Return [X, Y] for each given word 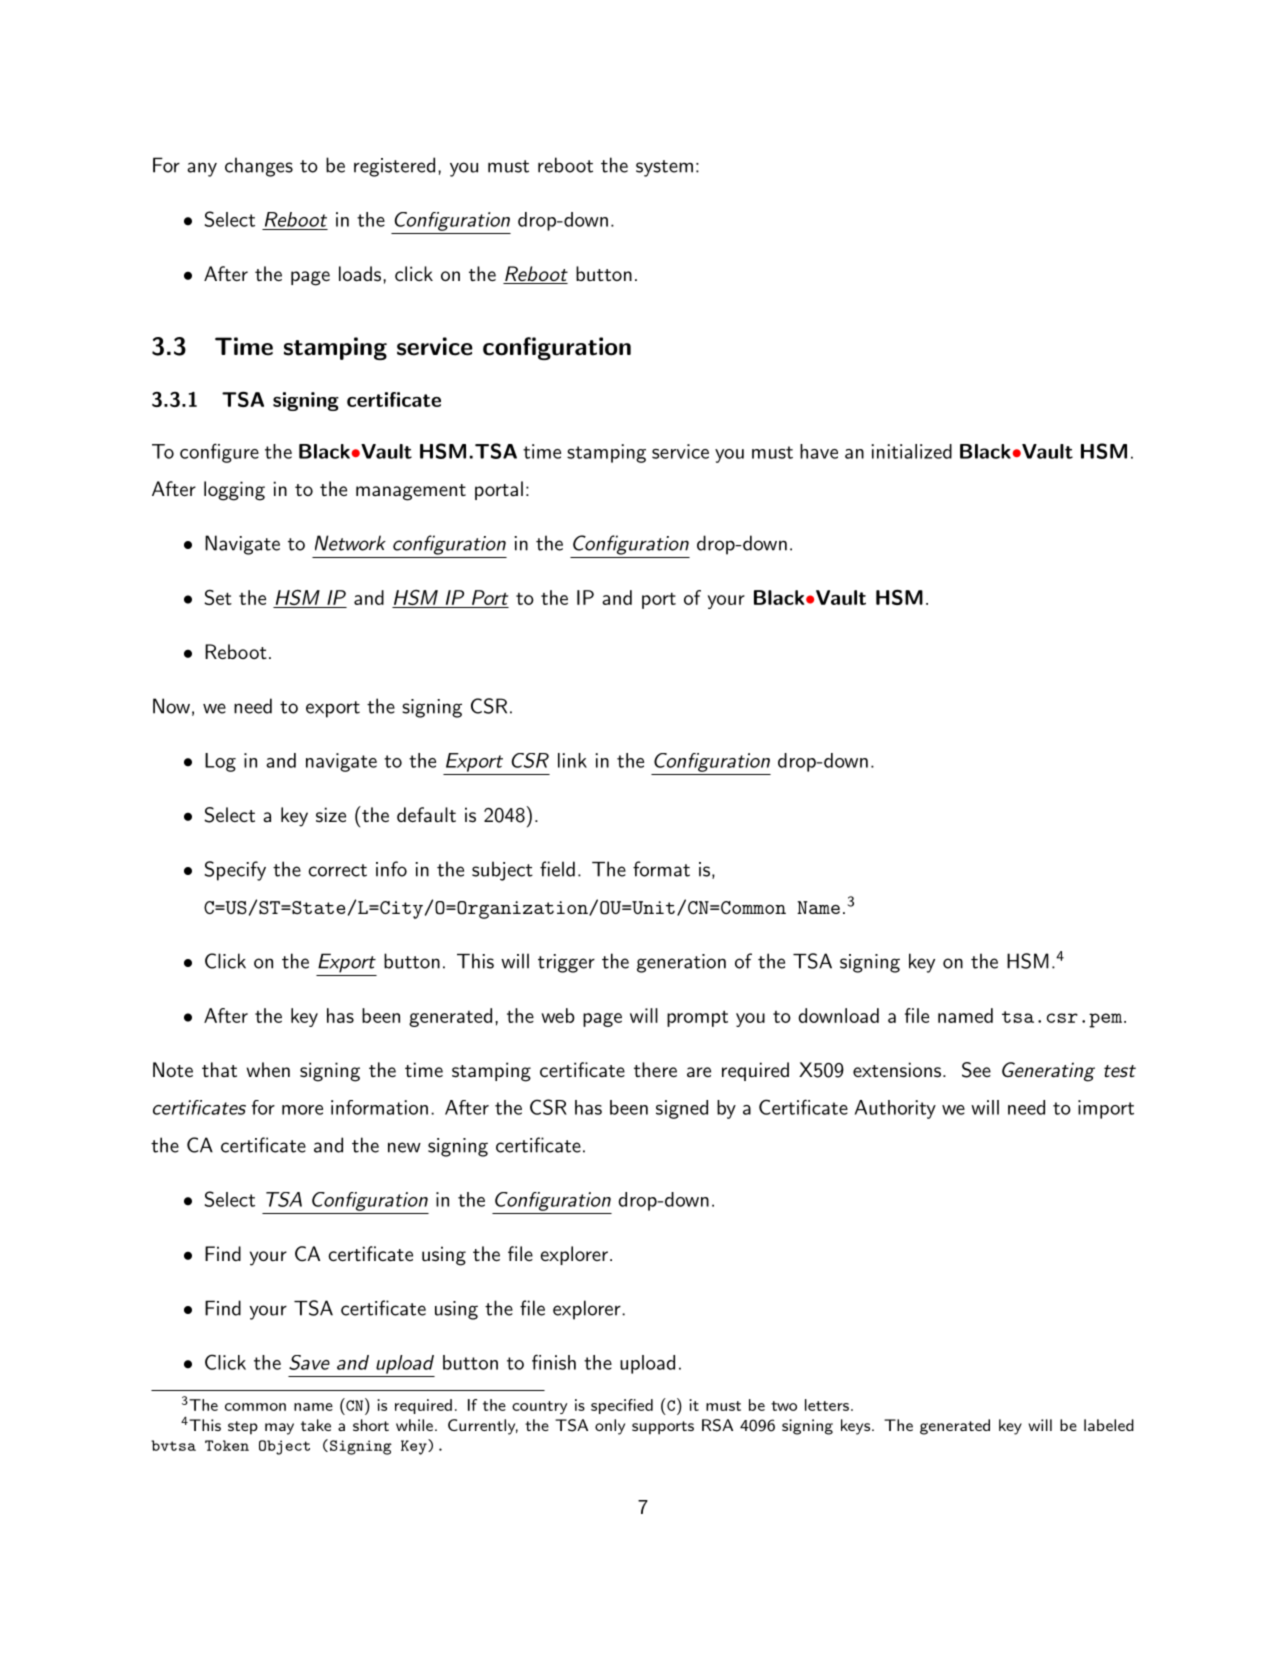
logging [234, 491]
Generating [1048, 1072]
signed [682, 1109]
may [279, 1429]
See [976, 1070]
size [331, 815]
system [664, 168]
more [302, 1110]
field [557, 869]
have [819, 451]
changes [259, 167]
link [572, 760]
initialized [911, 451]
